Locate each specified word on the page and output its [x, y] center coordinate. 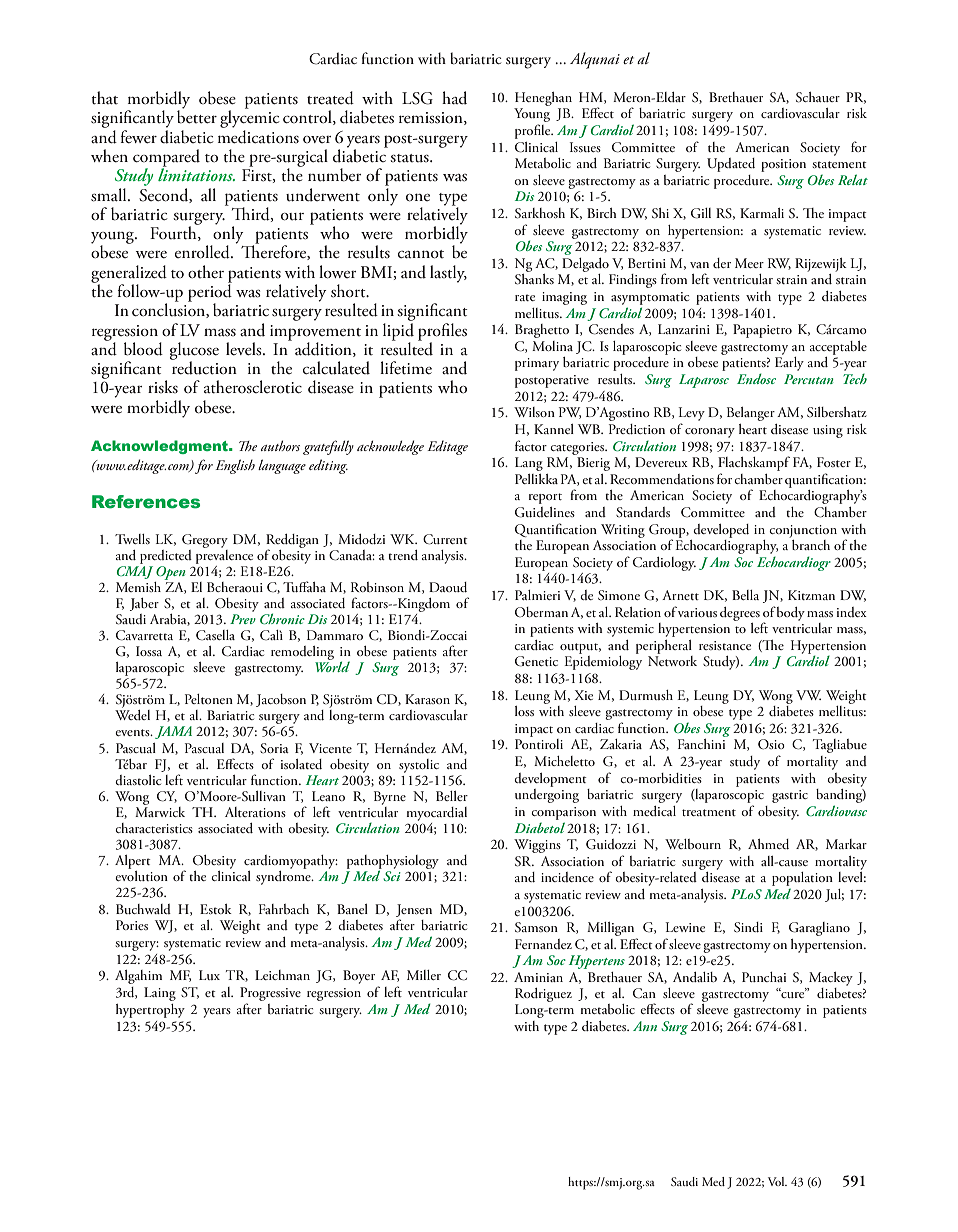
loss [524, 711]
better [197, 116]
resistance [725, 645]
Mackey [831, 979]
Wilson [534, 412]
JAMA [173, 732]
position [783, 165]
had [454, 98]
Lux [209, 975]
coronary [710, 433]
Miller [424, 975]
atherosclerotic [253, 387]
